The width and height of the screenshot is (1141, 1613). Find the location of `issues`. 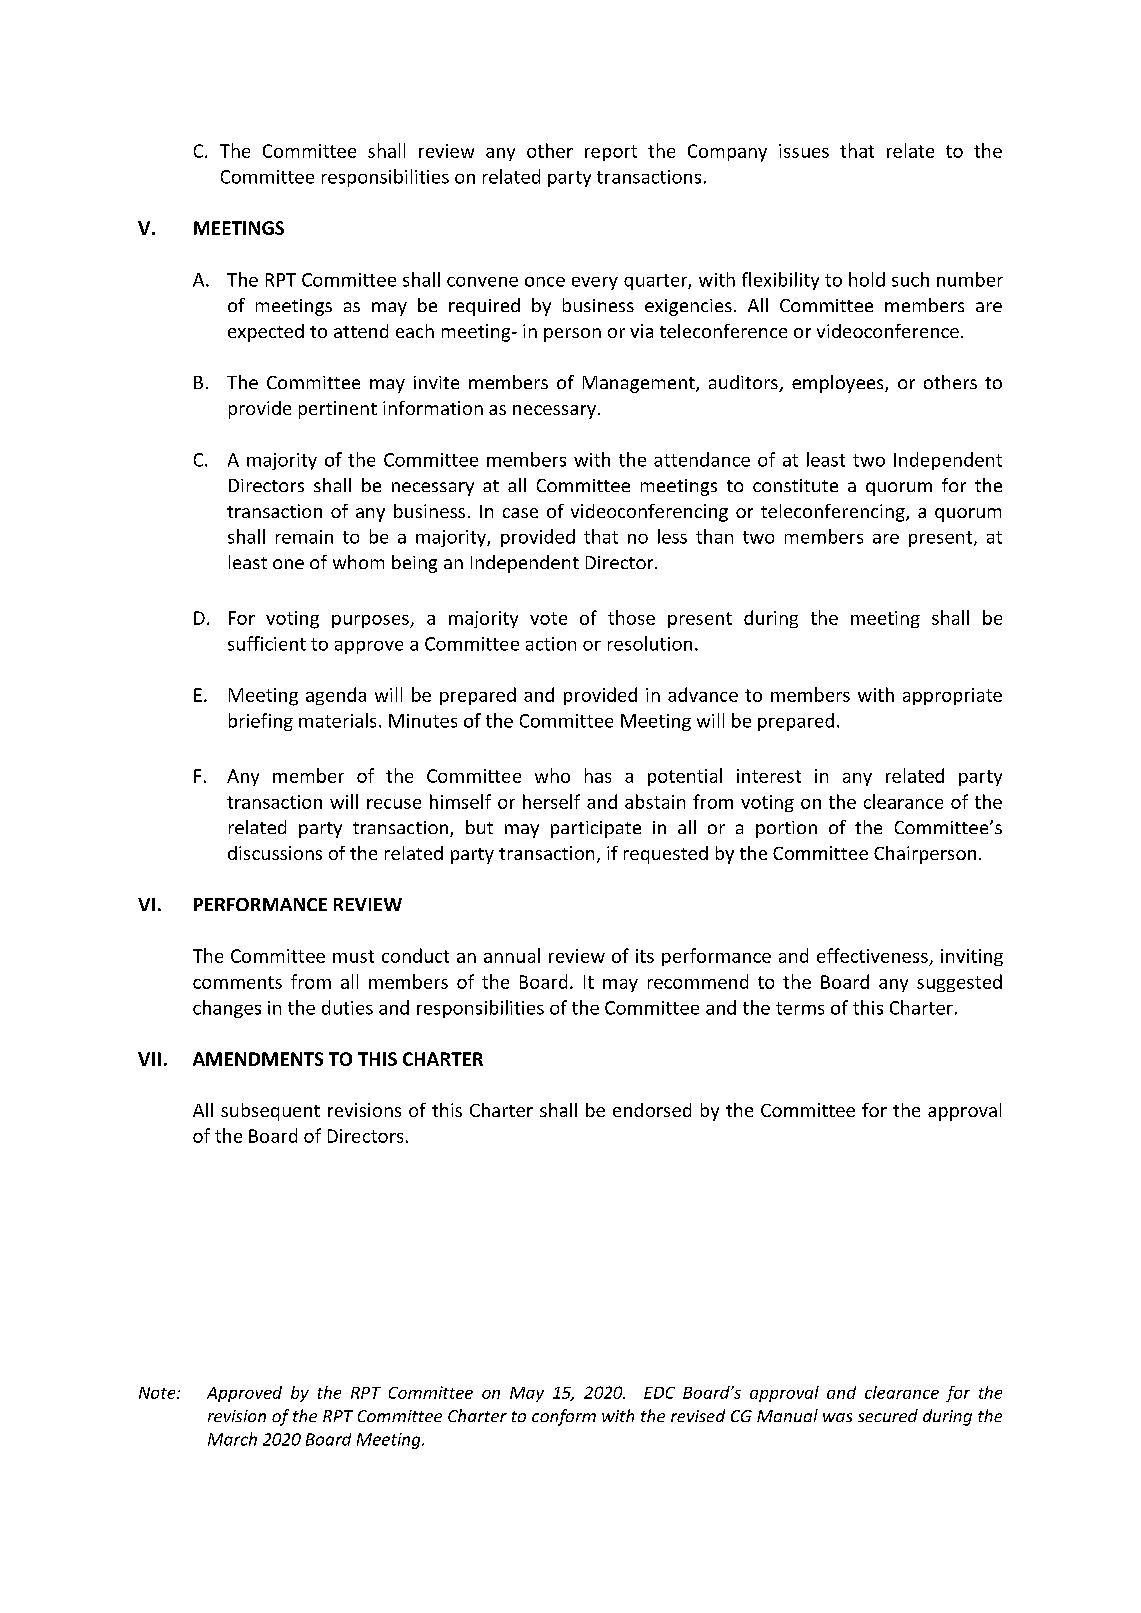

issues is located at coordinates (804, 151).
